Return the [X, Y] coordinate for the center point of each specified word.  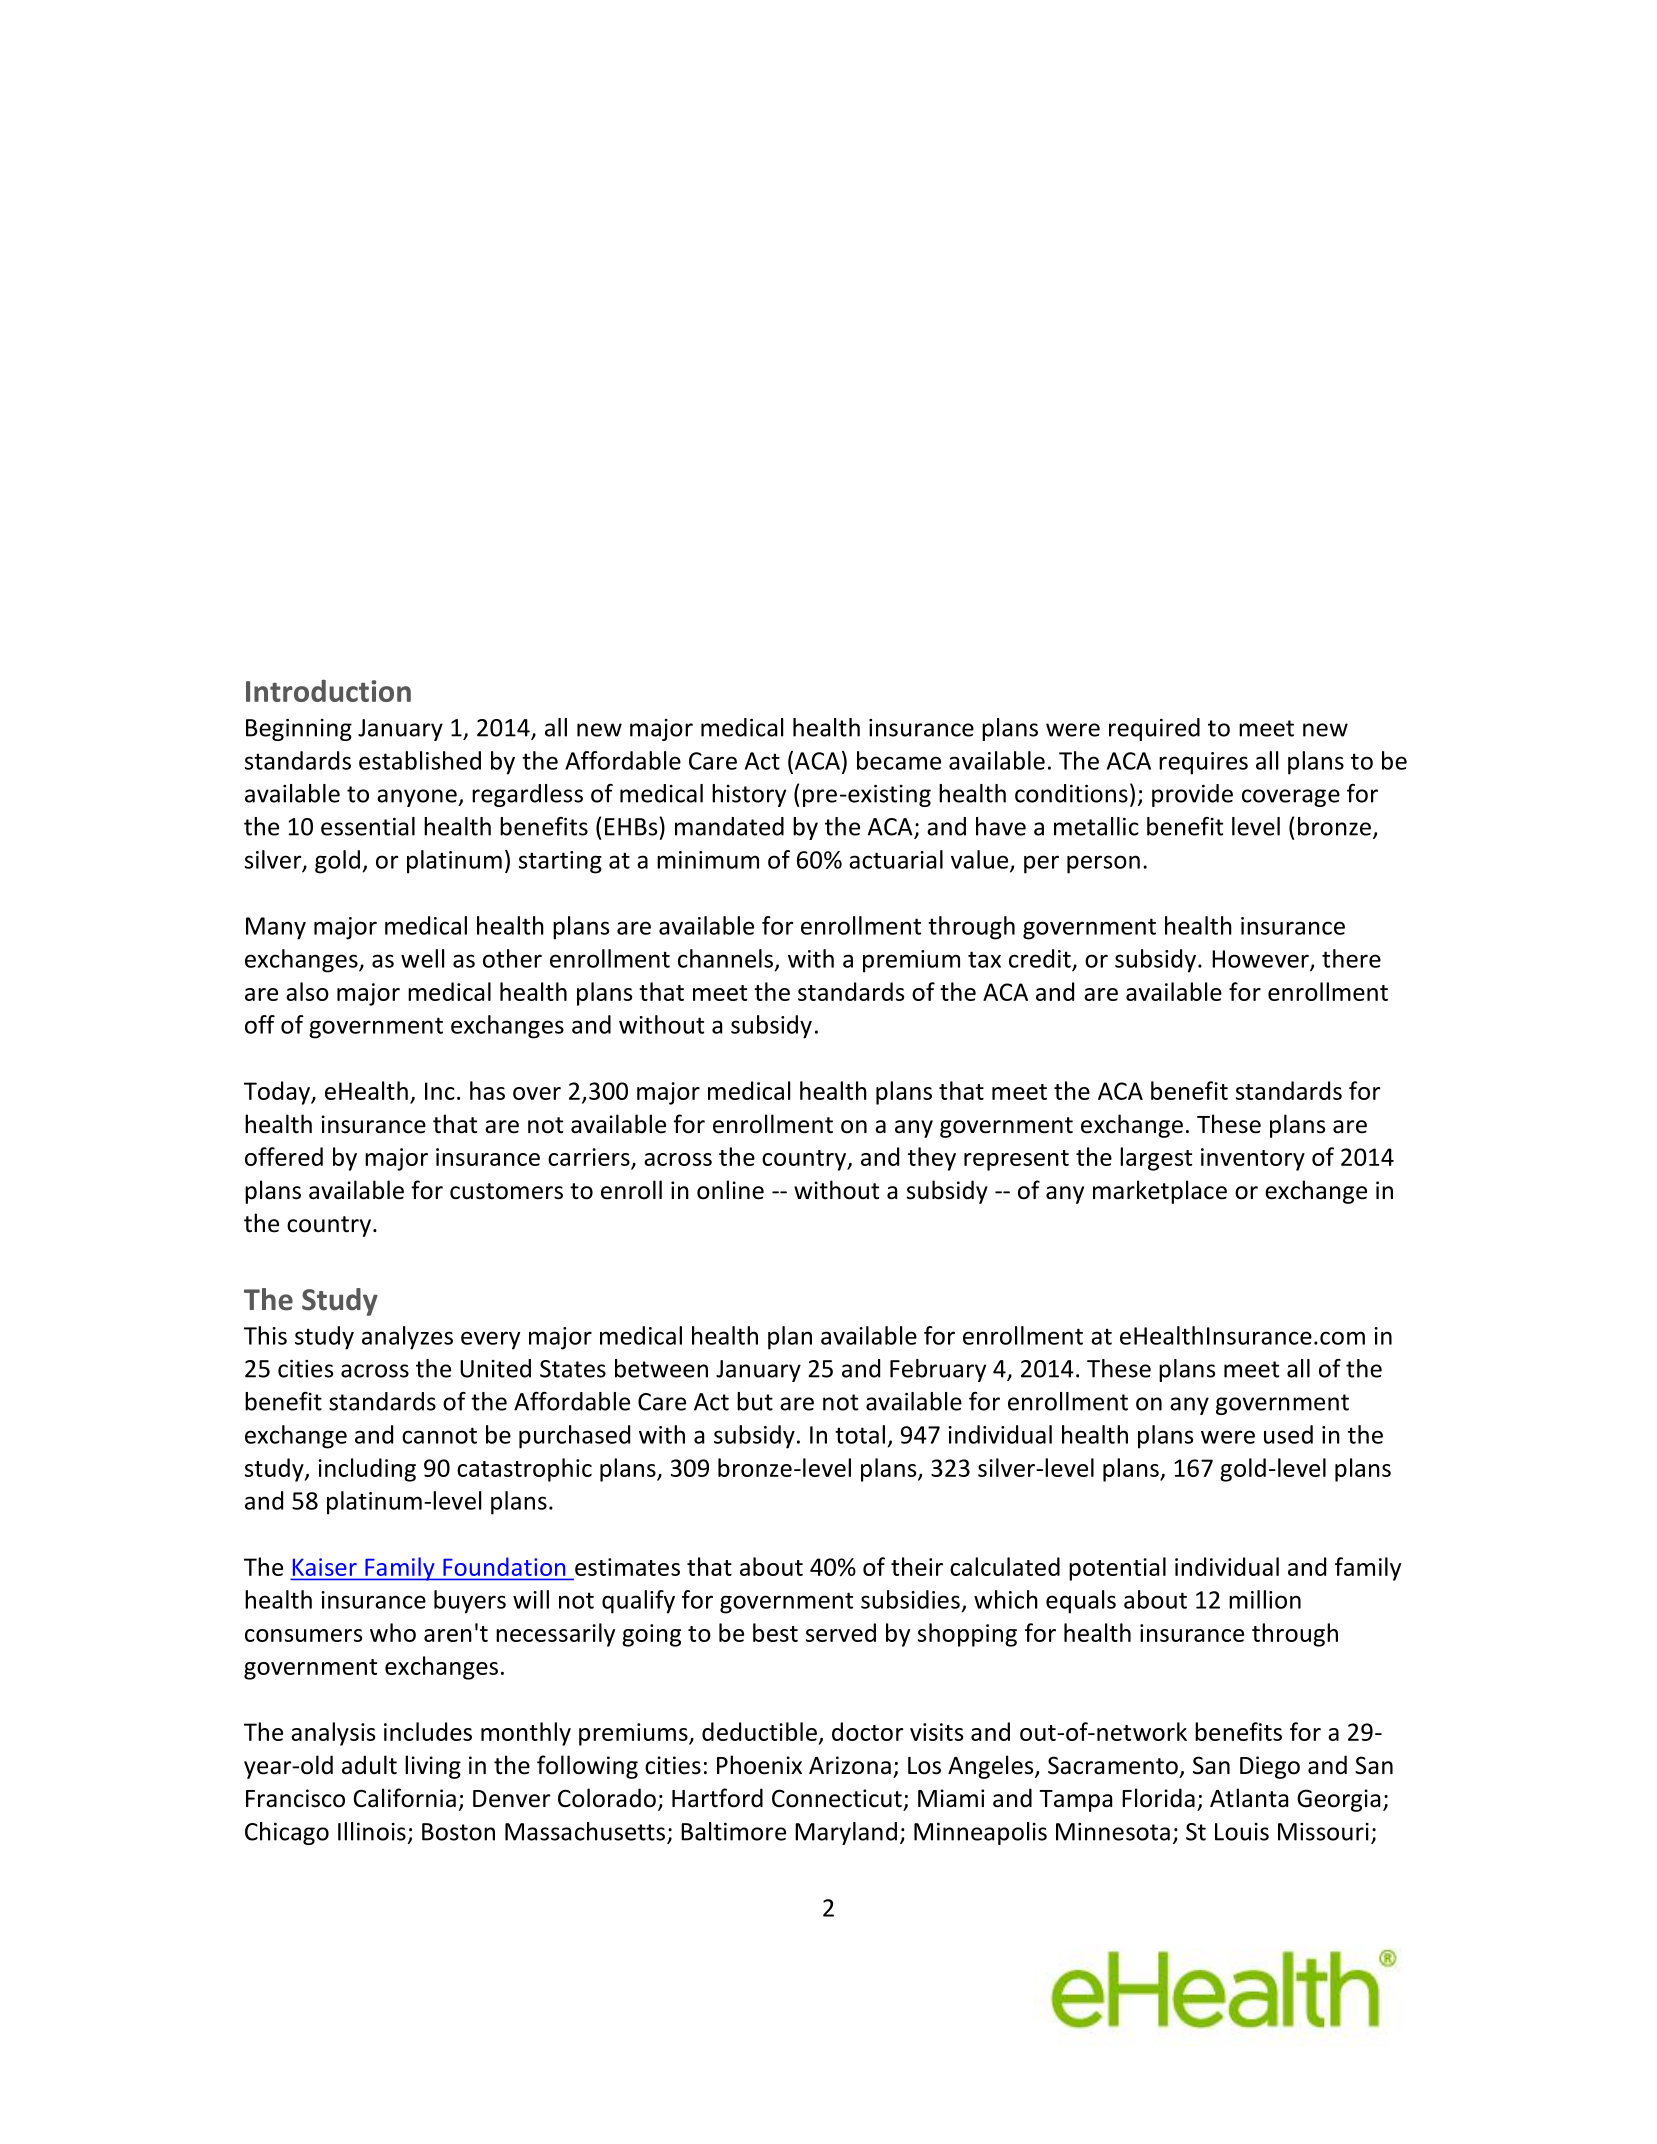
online [730, 1190]
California [404, 1798]
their [917, 1566]
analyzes [407, 1338]
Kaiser [325, 1567]
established [420, 760]
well [422, 958]
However [1261, 960]
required [1154, 729]
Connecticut [837, 1798]
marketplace [1160, 1192]
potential [1117, 1569]
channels [725, 958]
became [899, 760]
